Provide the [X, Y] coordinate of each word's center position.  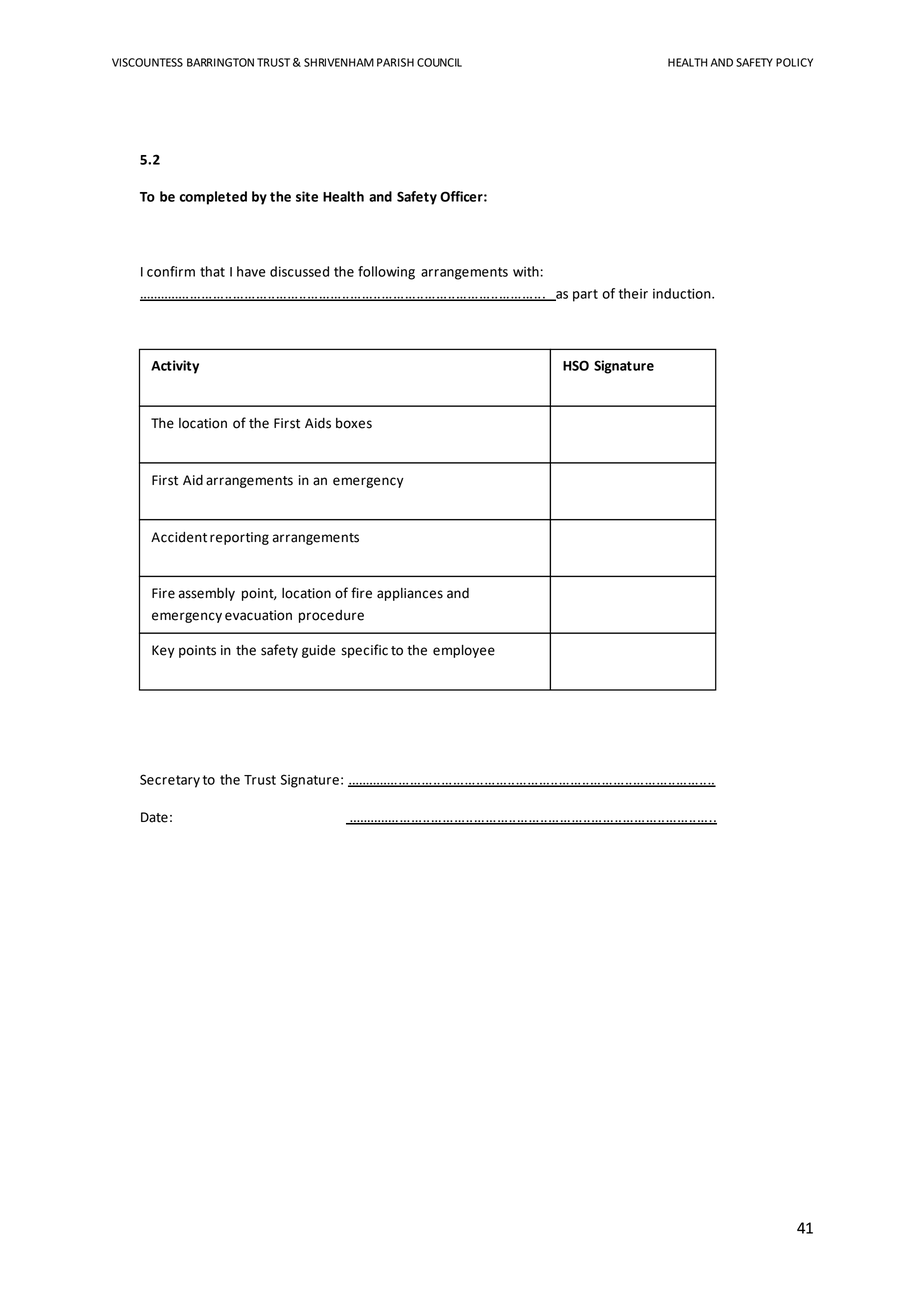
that [212, 271]
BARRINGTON [220, 62]
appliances [410, 594]
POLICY [794, 62]
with [526, 271]
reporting [239, 538]
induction [683, 293]
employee [464, 651]
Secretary [170, 781]
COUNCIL [439, 62]
